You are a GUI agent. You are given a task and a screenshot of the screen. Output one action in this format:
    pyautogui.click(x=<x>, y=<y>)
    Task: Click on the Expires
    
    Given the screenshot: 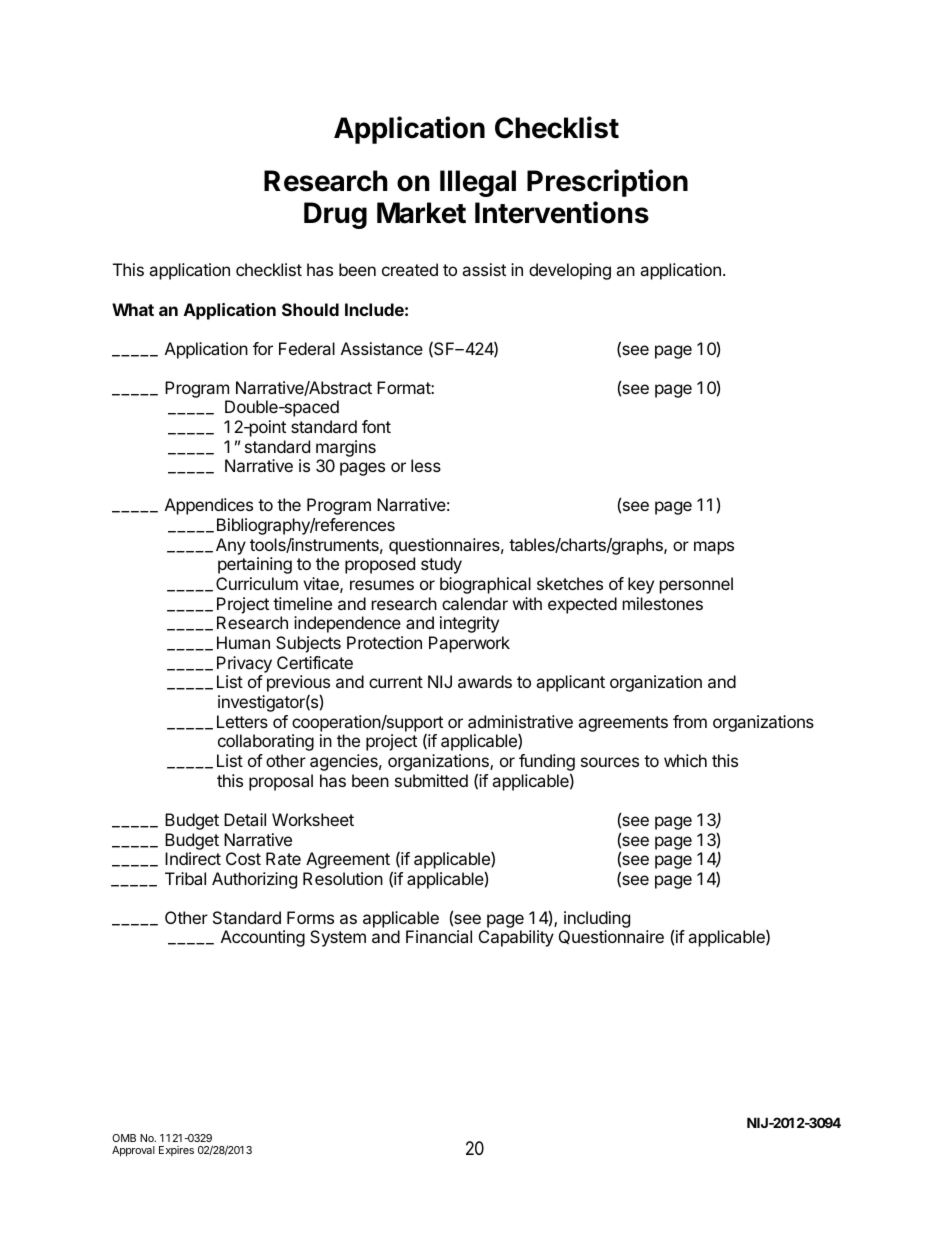 What is the action you would take?
    pyautogui.click(x=176, y=1151)
